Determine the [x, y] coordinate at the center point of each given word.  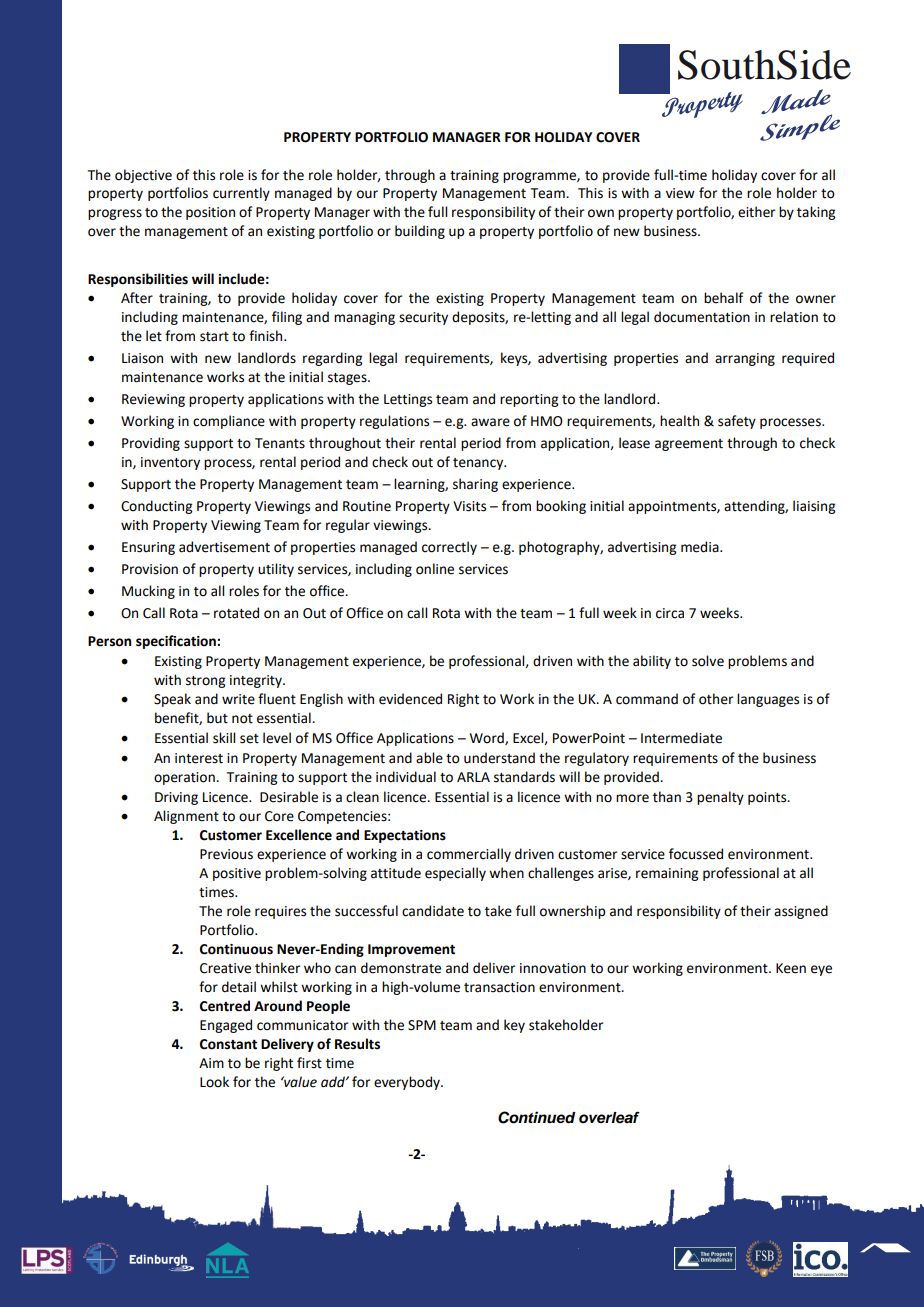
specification [177, 642]
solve [708, 661]
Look [214, 1082]
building [420, 232]
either [756, 212]
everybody [408, 1083]
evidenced [410, 699]
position [210, 213]
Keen [791, 968]
